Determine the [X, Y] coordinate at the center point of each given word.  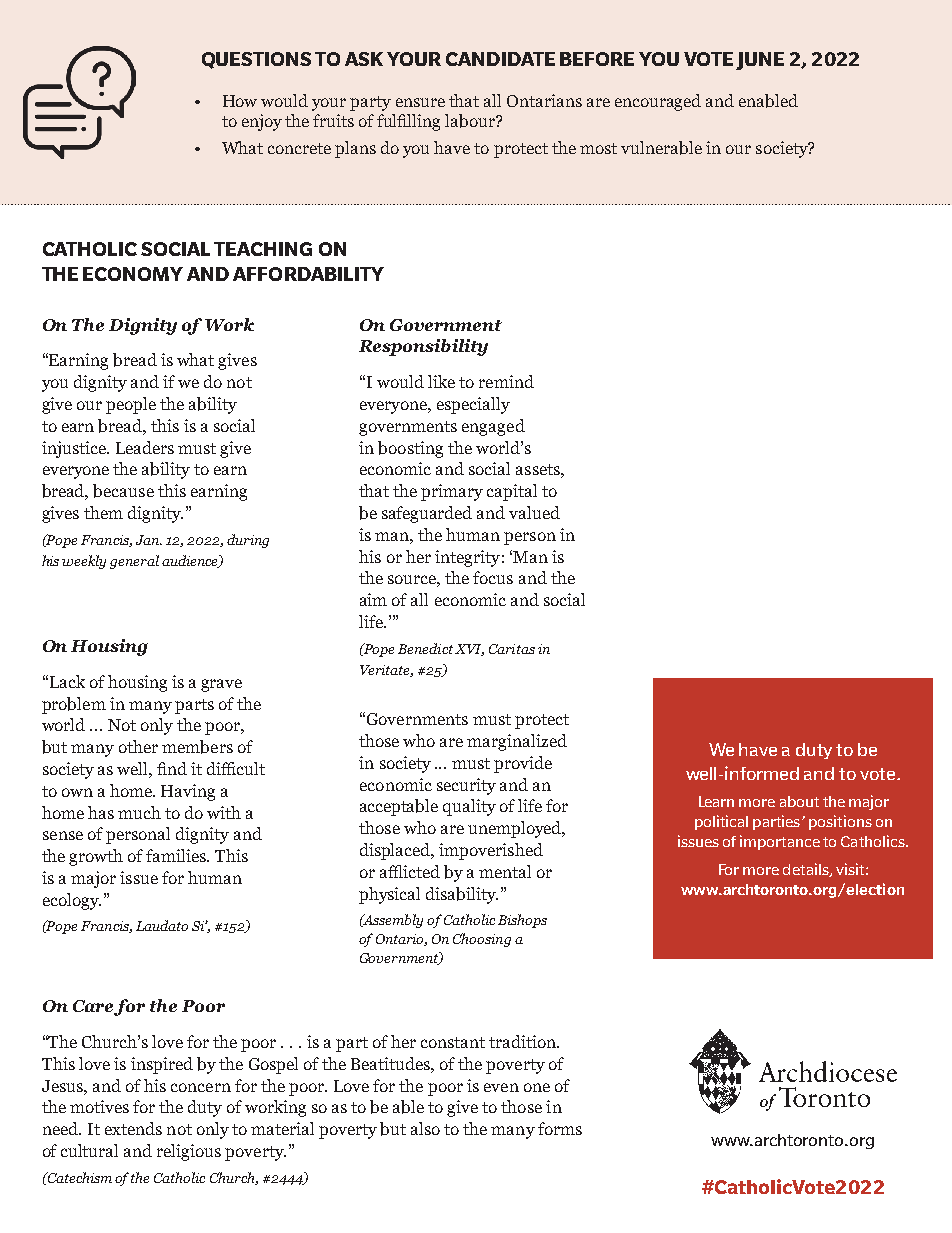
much [139, 812]
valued [534, 512]
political [721, 822]
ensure [420, 102]
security [466, 786]
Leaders [145, 447]
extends [133, 1128]
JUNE [760, 61]
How [240, 101]
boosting [410, 449]
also [425, 1128]
